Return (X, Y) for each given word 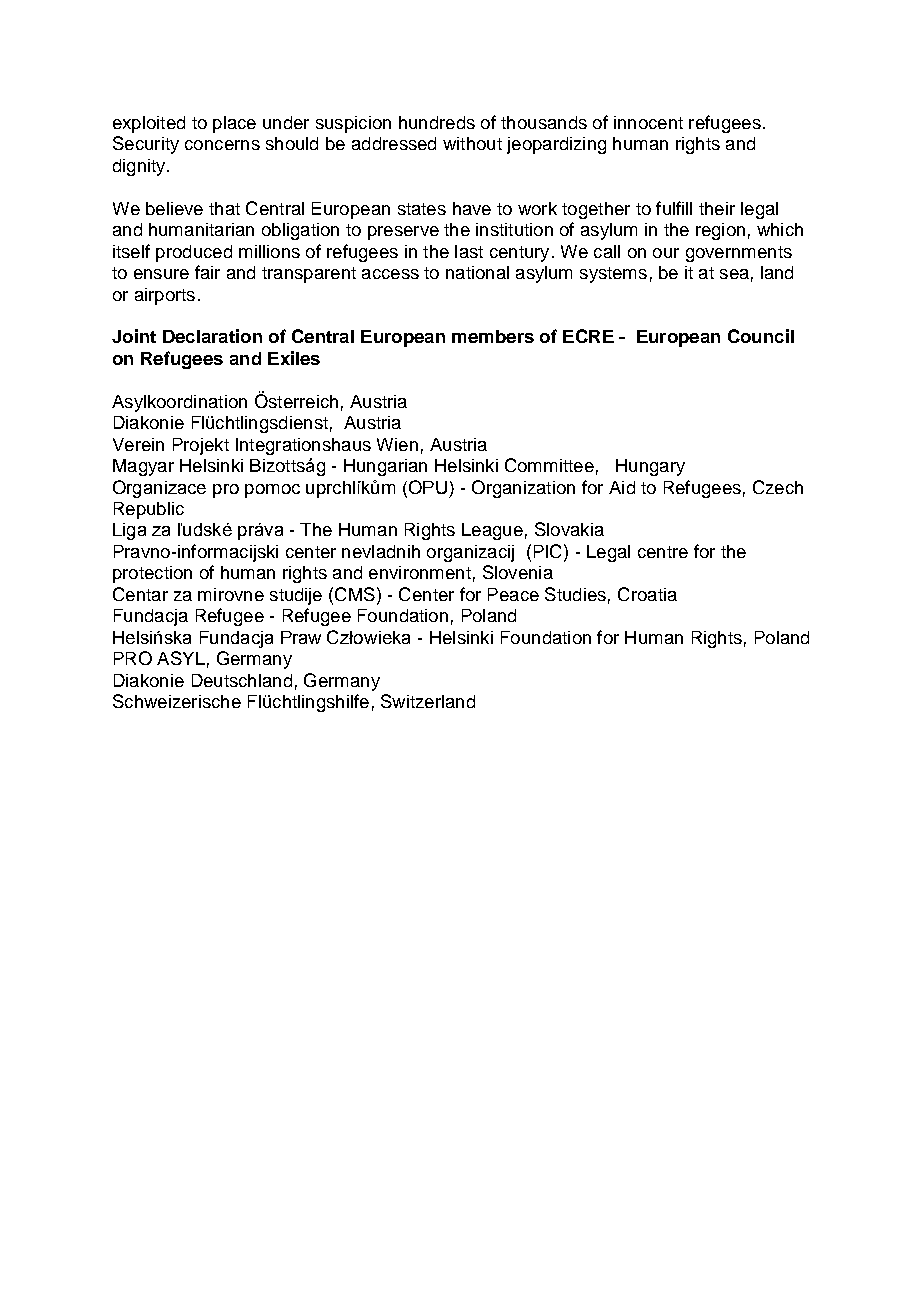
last (469, 251)
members (493, 336)
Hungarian (385, 467)
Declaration (212, 336)
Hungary (650, 467)
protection (152, 574)
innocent (648, 122)
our (666, 253)
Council (761, 336)
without (472, 143)
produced (194, 253)
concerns (222, 145)
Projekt (201, 446)
